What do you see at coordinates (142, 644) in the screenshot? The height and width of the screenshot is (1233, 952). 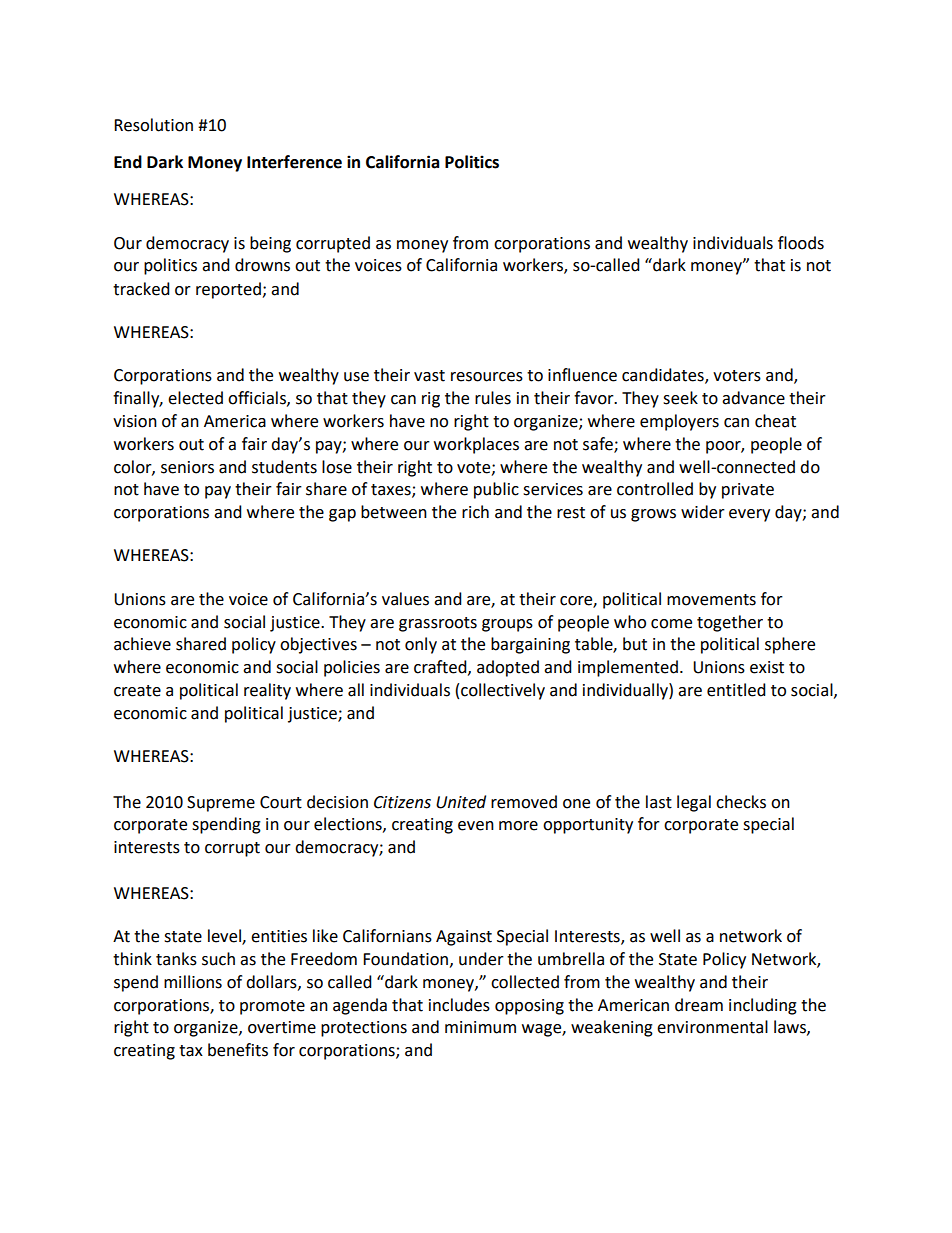 I see `achieve` at bounding box center [142, 644].
